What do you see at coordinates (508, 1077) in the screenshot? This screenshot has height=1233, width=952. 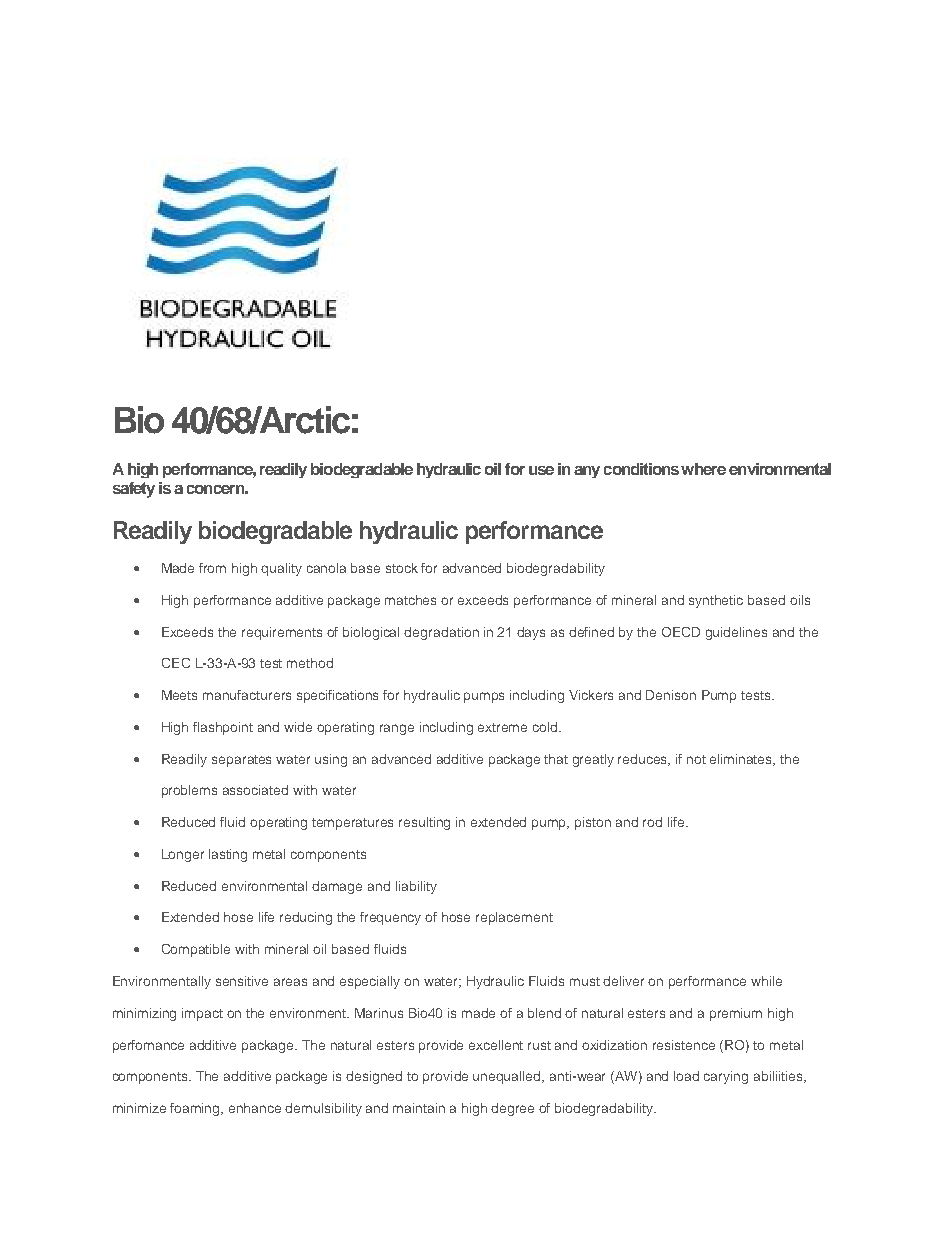 I see `unequalled` at bounding box center [508, 1077].
